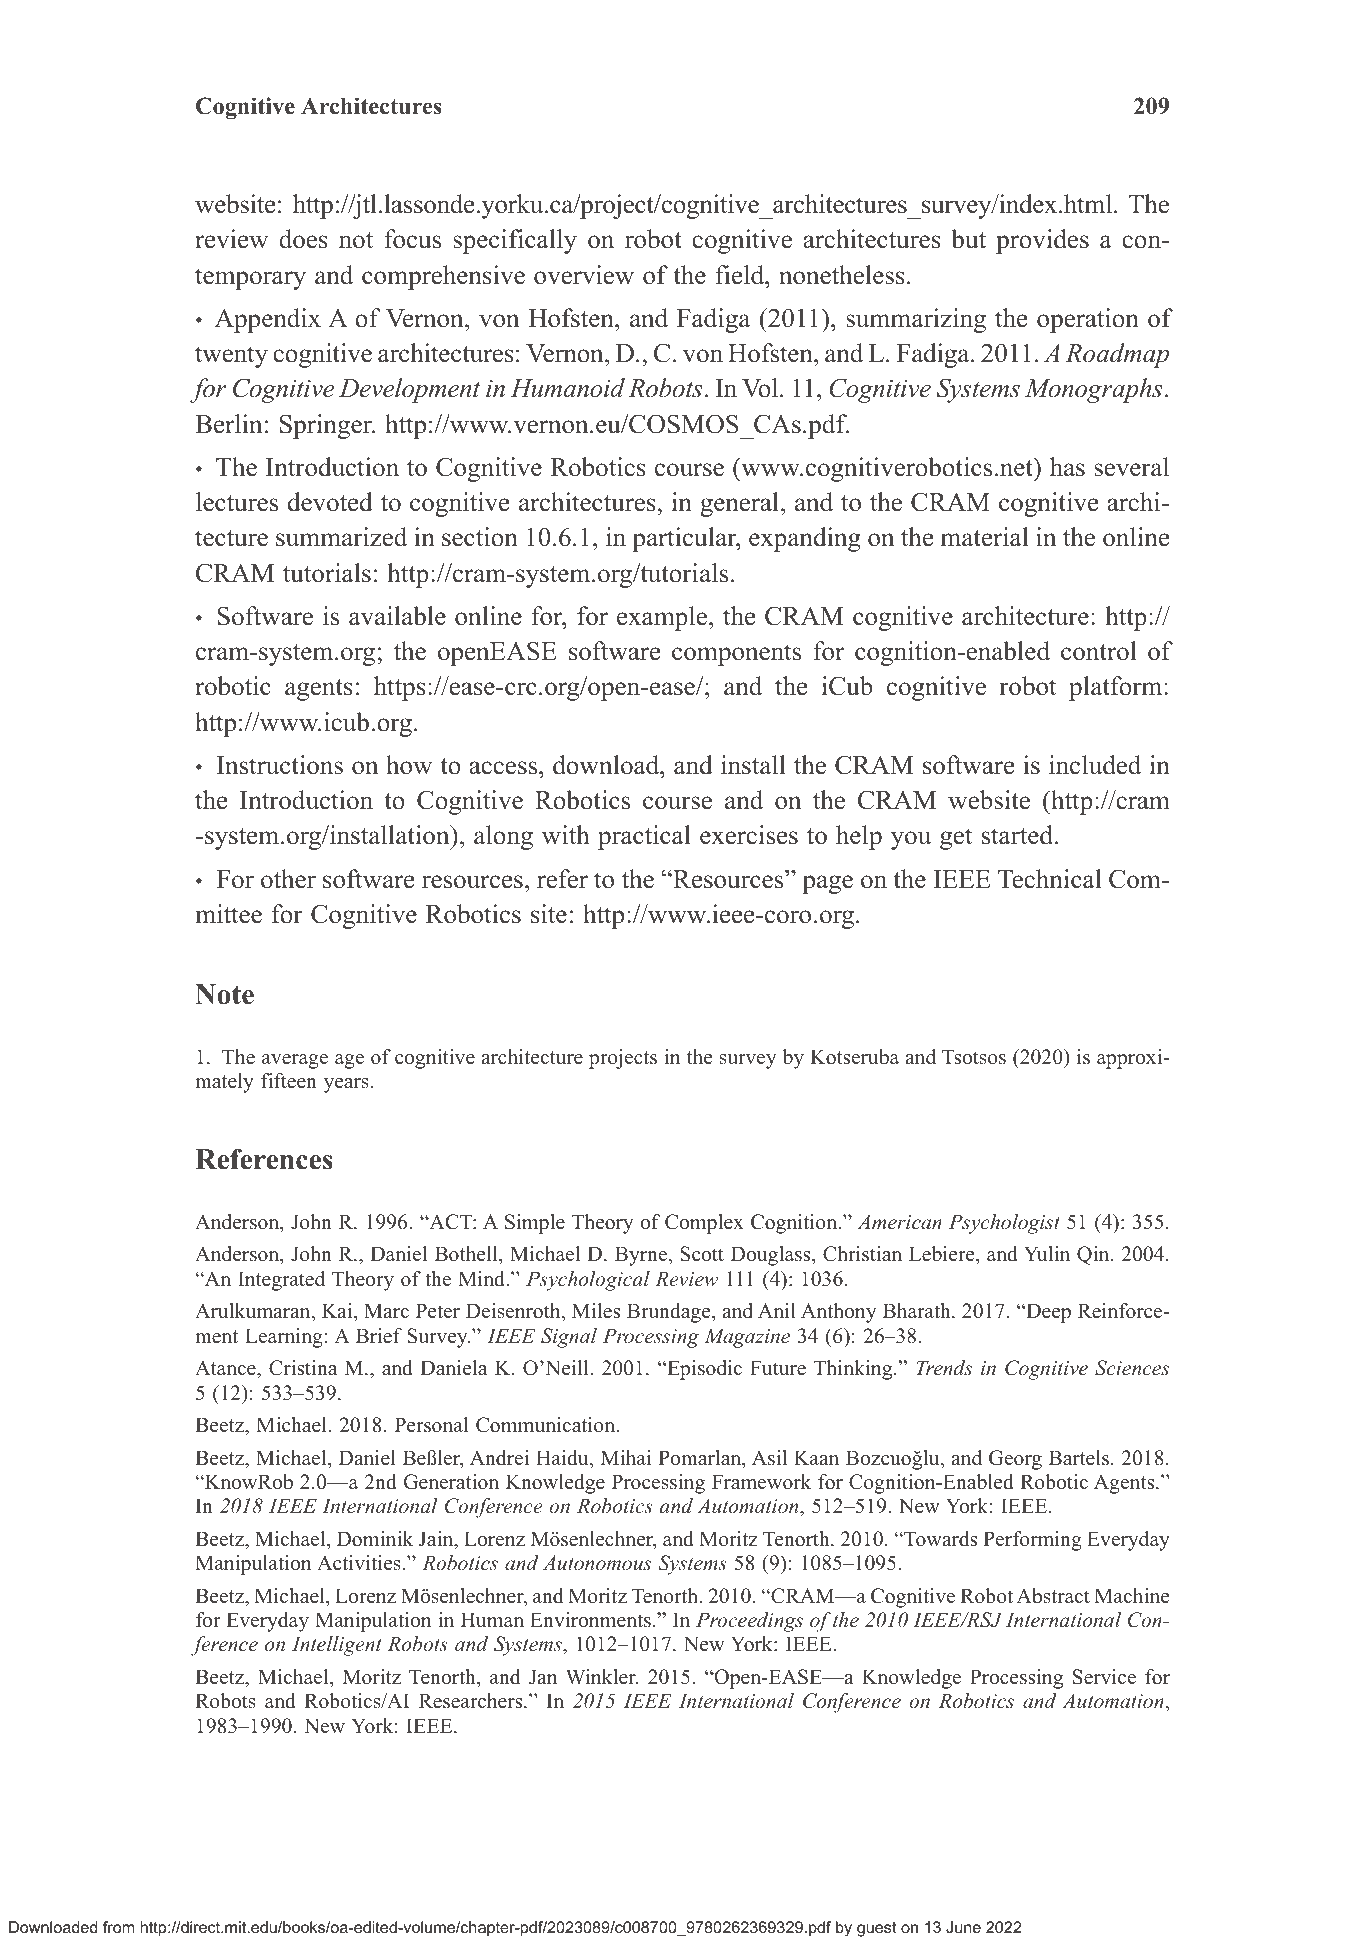 This screenshot has width=1365, height=1950. Describe the element at coordinates (281, 1281) in the screenshot. I see `Integrated` at that location.
